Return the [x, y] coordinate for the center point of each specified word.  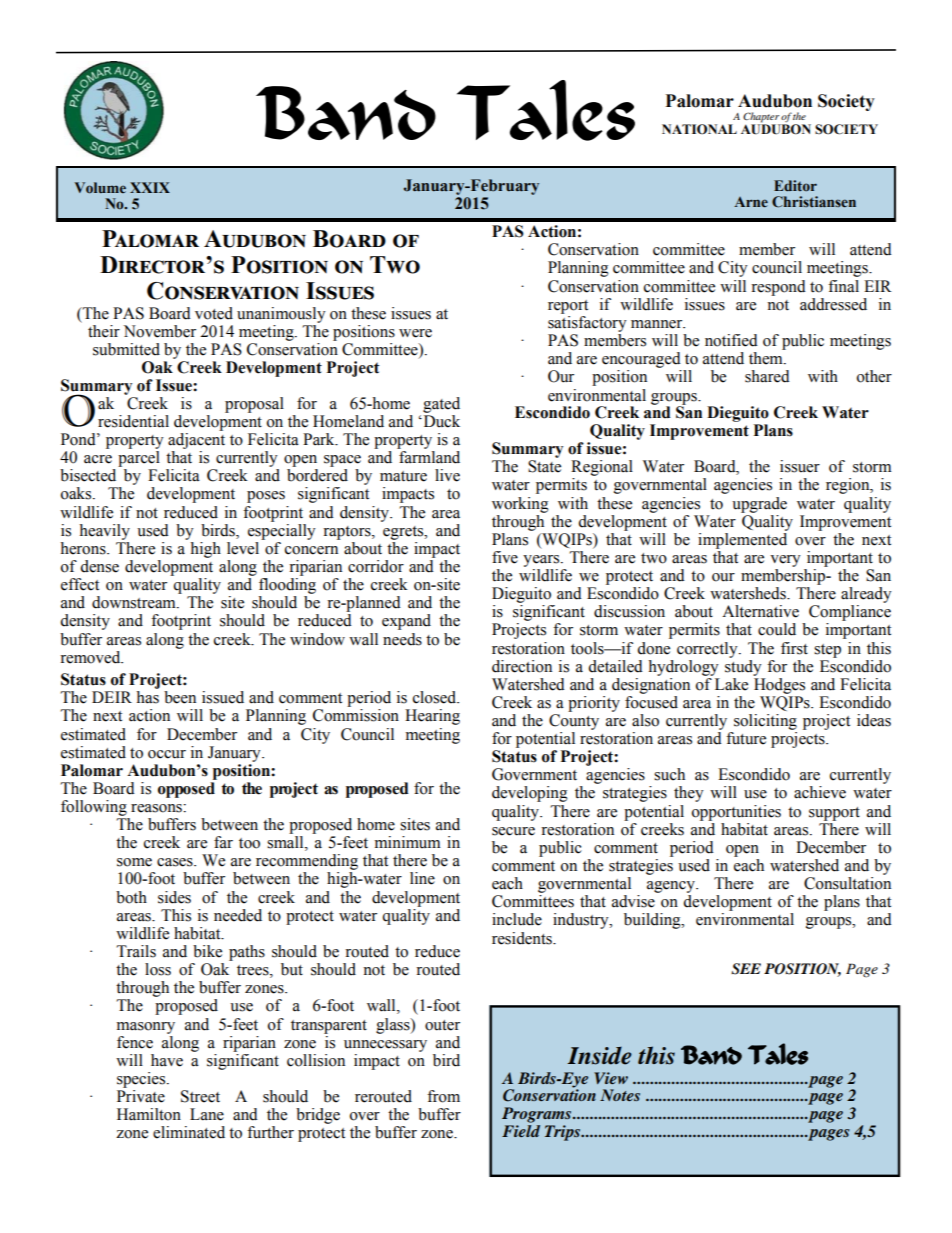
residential [133, 421]
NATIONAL [699, 129]
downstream [135, 602]
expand [406, 622]
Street [200, 1096]
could [777, 629]
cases [176, 862]
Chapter [762, 118]
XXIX [150, 187]
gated [441, 405]
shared [767, 376]
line [422, 878]
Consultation [847, 883]
